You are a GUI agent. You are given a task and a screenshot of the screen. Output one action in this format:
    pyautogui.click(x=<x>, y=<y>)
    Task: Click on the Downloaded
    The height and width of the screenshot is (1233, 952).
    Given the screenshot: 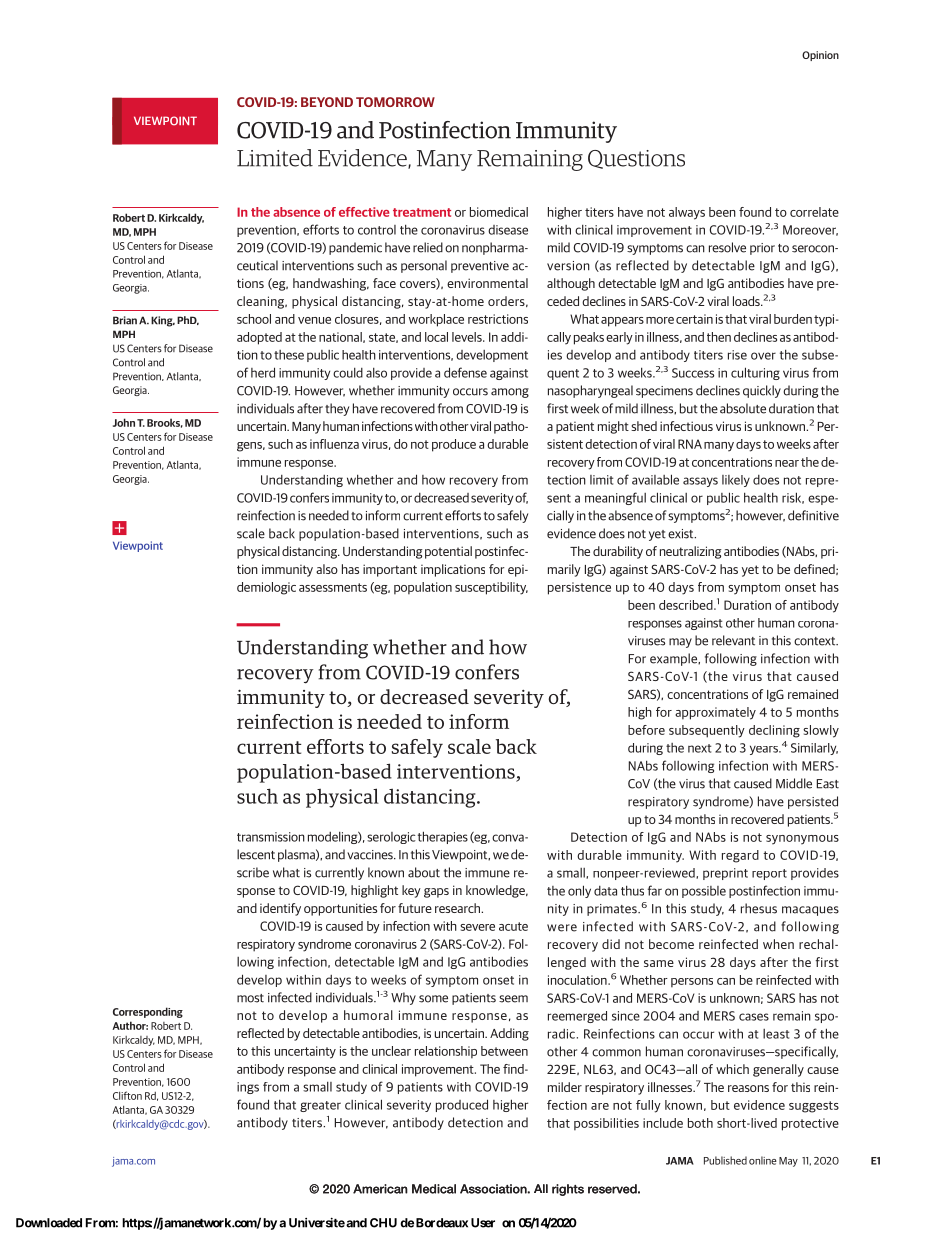 What is the action you would take?
    pyautogui.click(x=49, y=1223)
